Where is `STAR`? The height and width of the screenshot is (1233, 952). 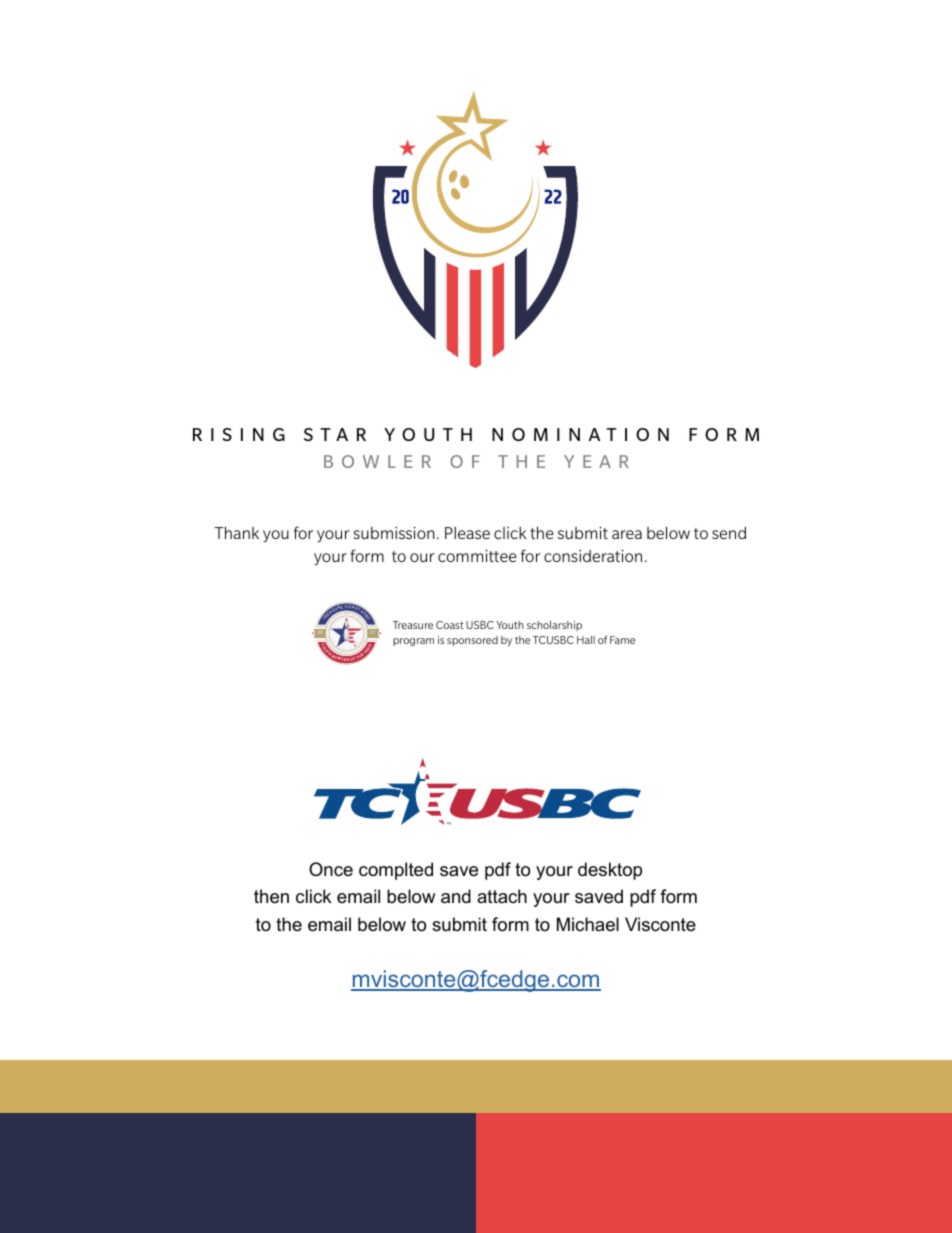
STAR is located at coordinates (335, 434).
